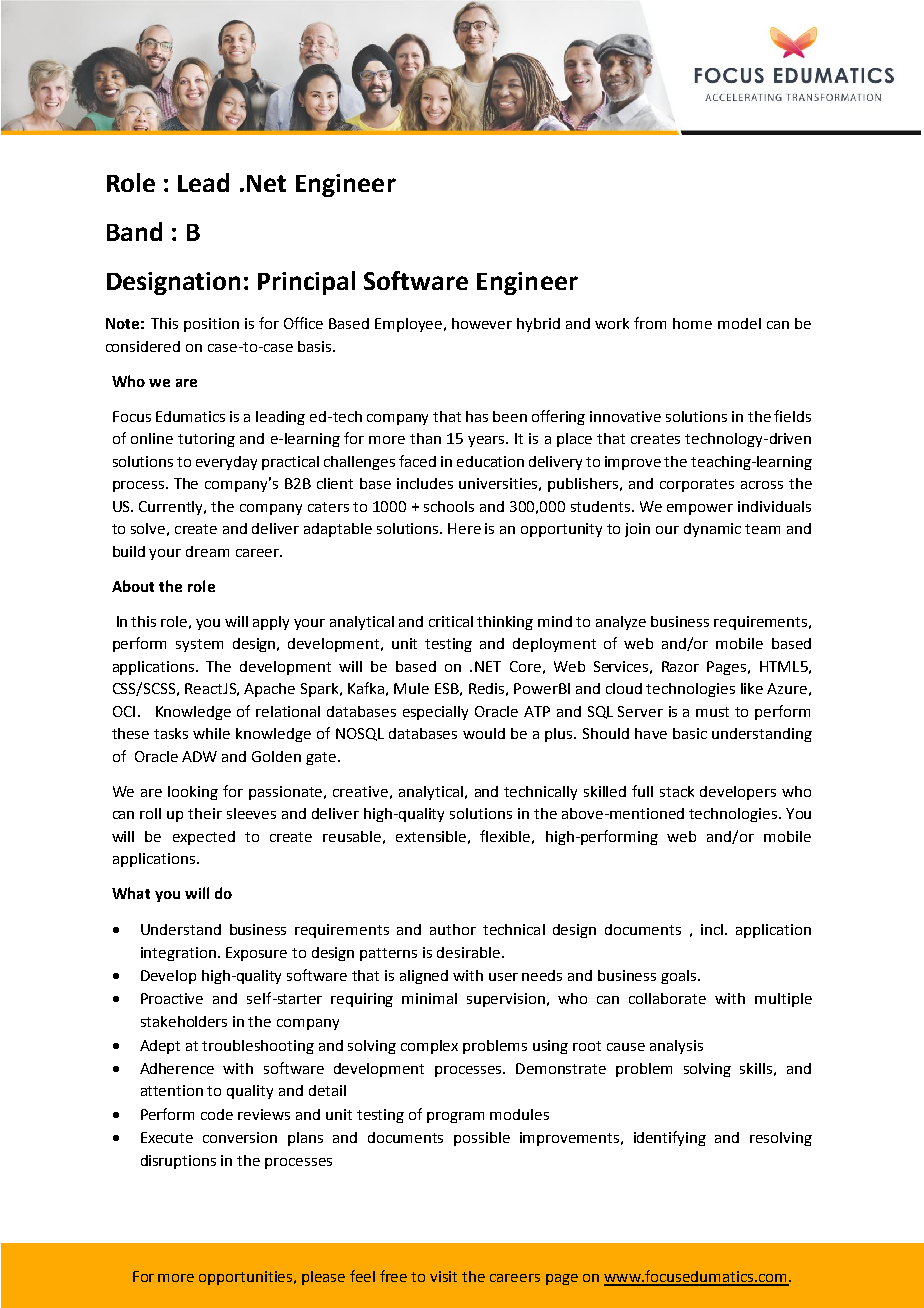 The image size is (924, 1308). I want to click on critical, so click(451, 621).
